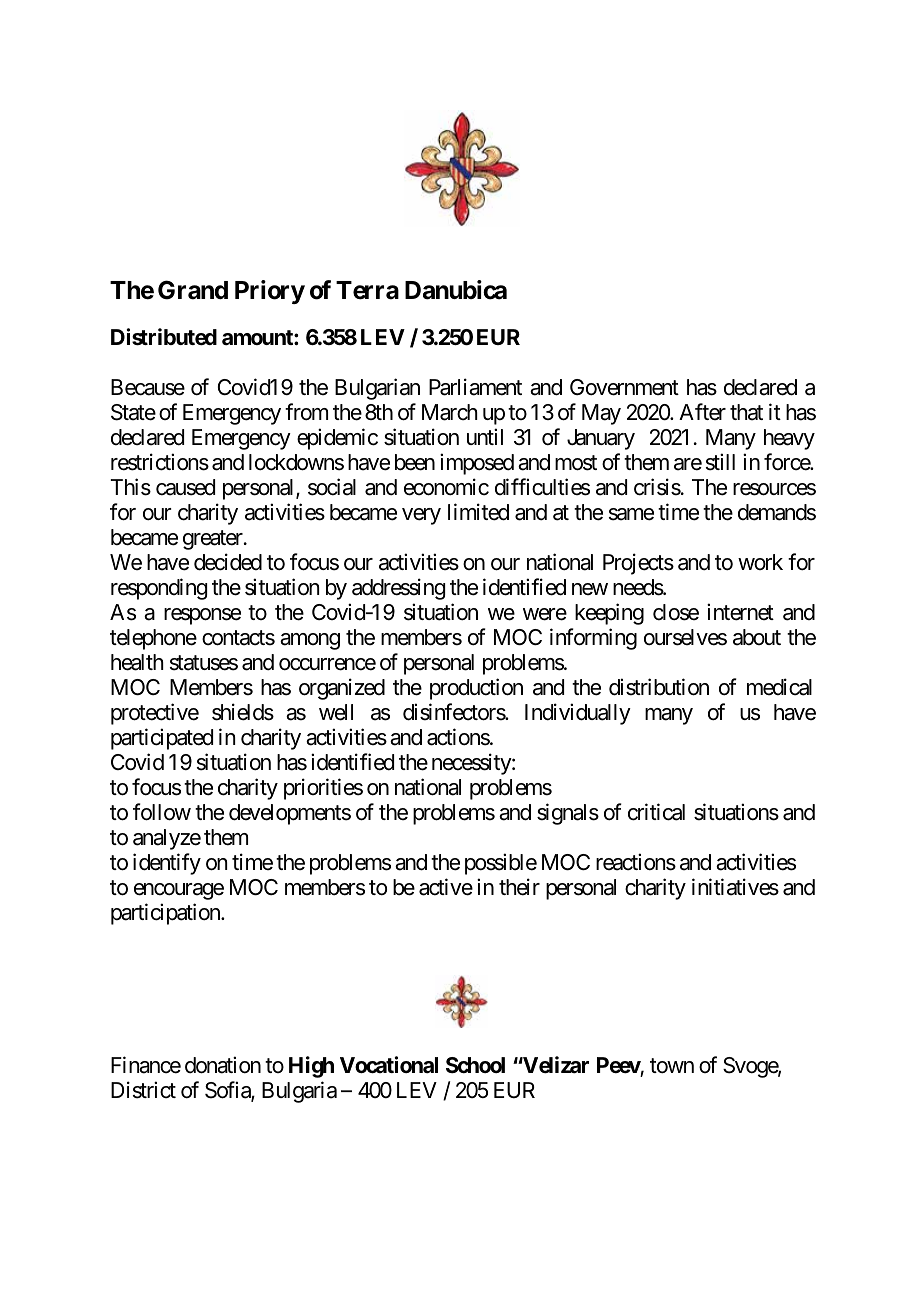 The image size is (924, 1308). What do you see at coordinates (475, 1065) in the screenshot?
I see `School` at bounding box center [475, 1065].
